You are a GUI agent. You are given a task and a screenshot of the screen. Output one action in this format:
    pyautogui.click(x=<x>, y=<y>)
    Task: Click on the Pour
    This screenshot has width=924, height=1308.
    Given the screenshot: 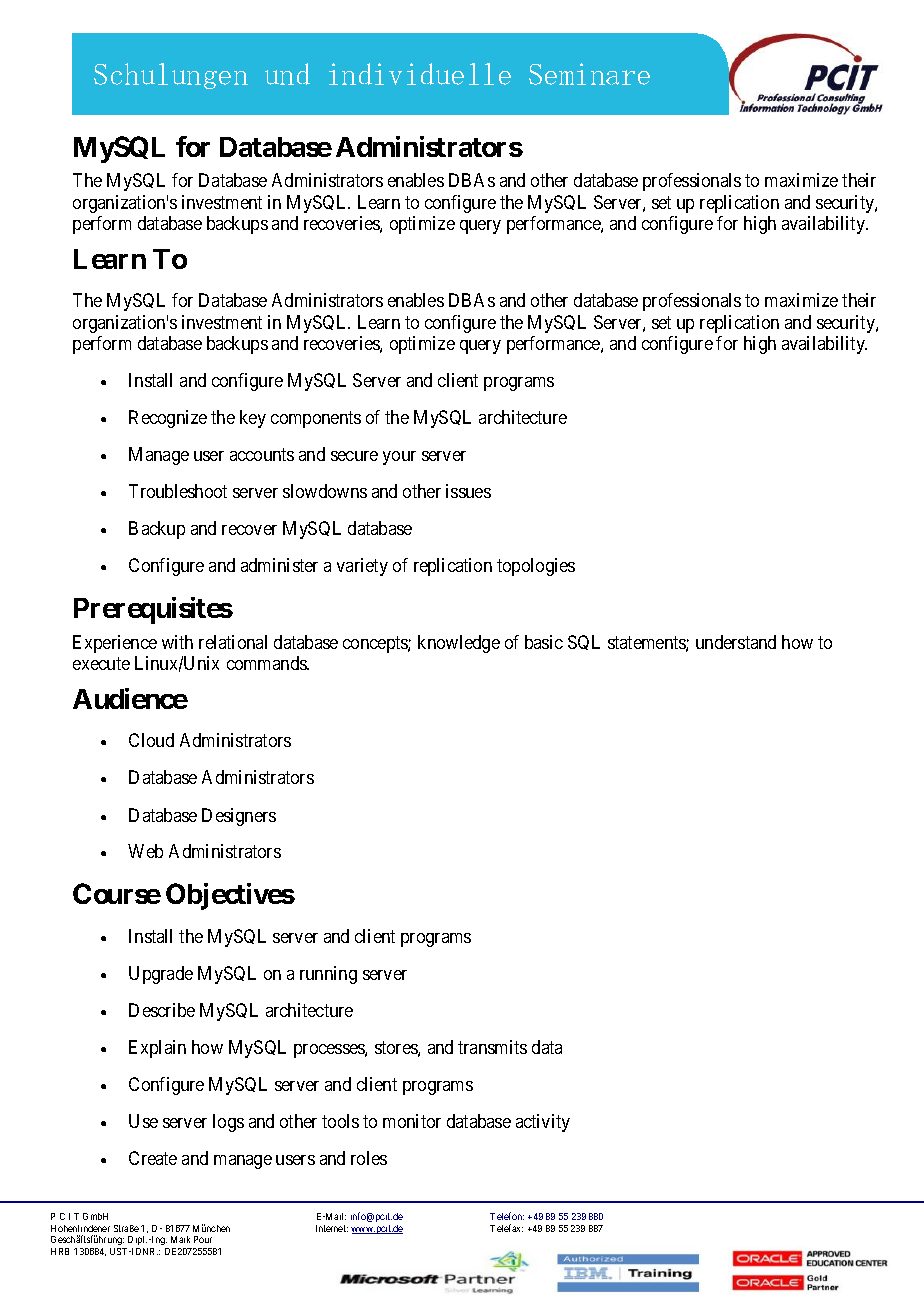 What is the action you would take?
    pyautogui.click(x=203, y=1239)
